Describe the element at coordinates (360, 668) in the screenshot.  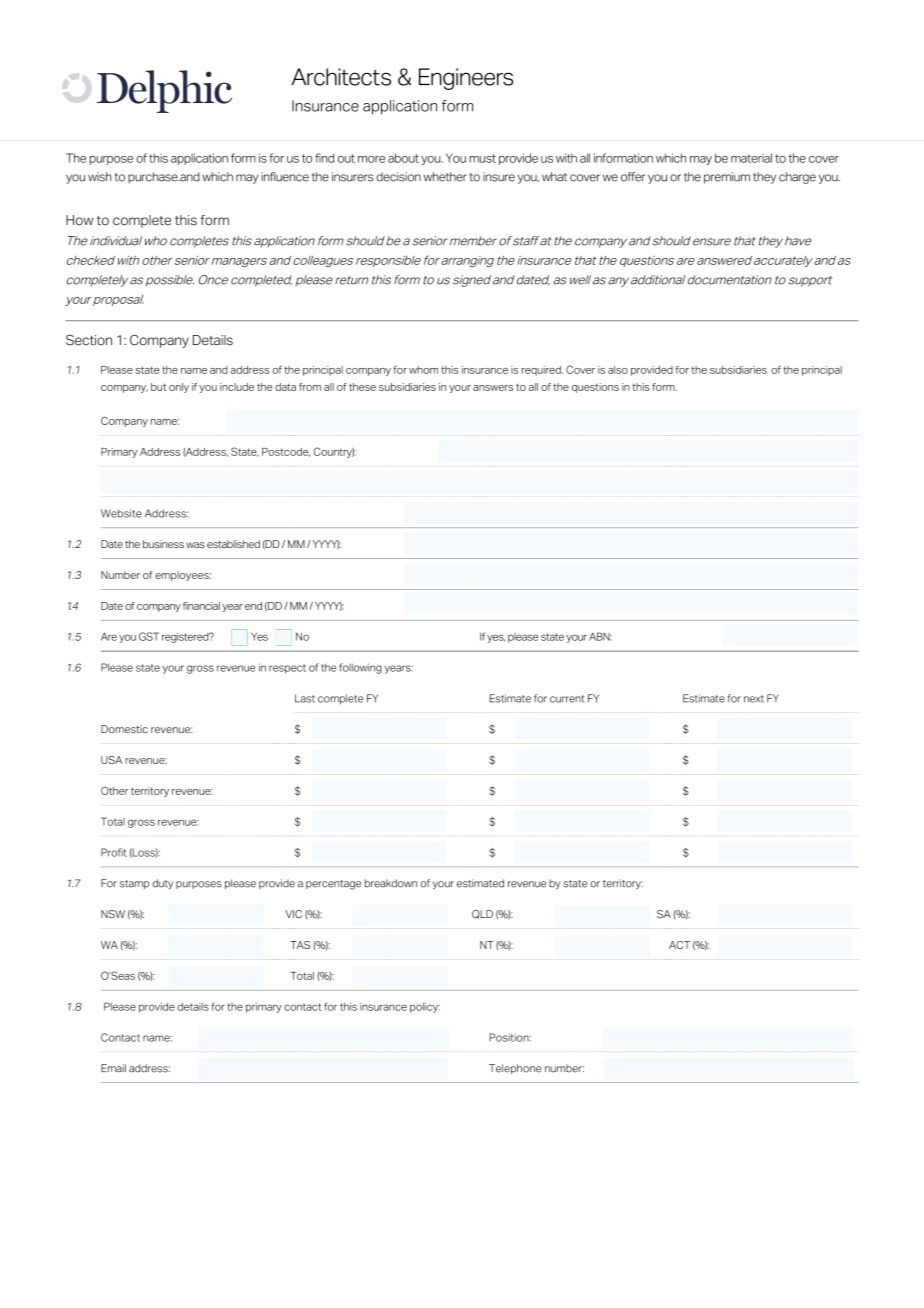
I see `following` at that location.
